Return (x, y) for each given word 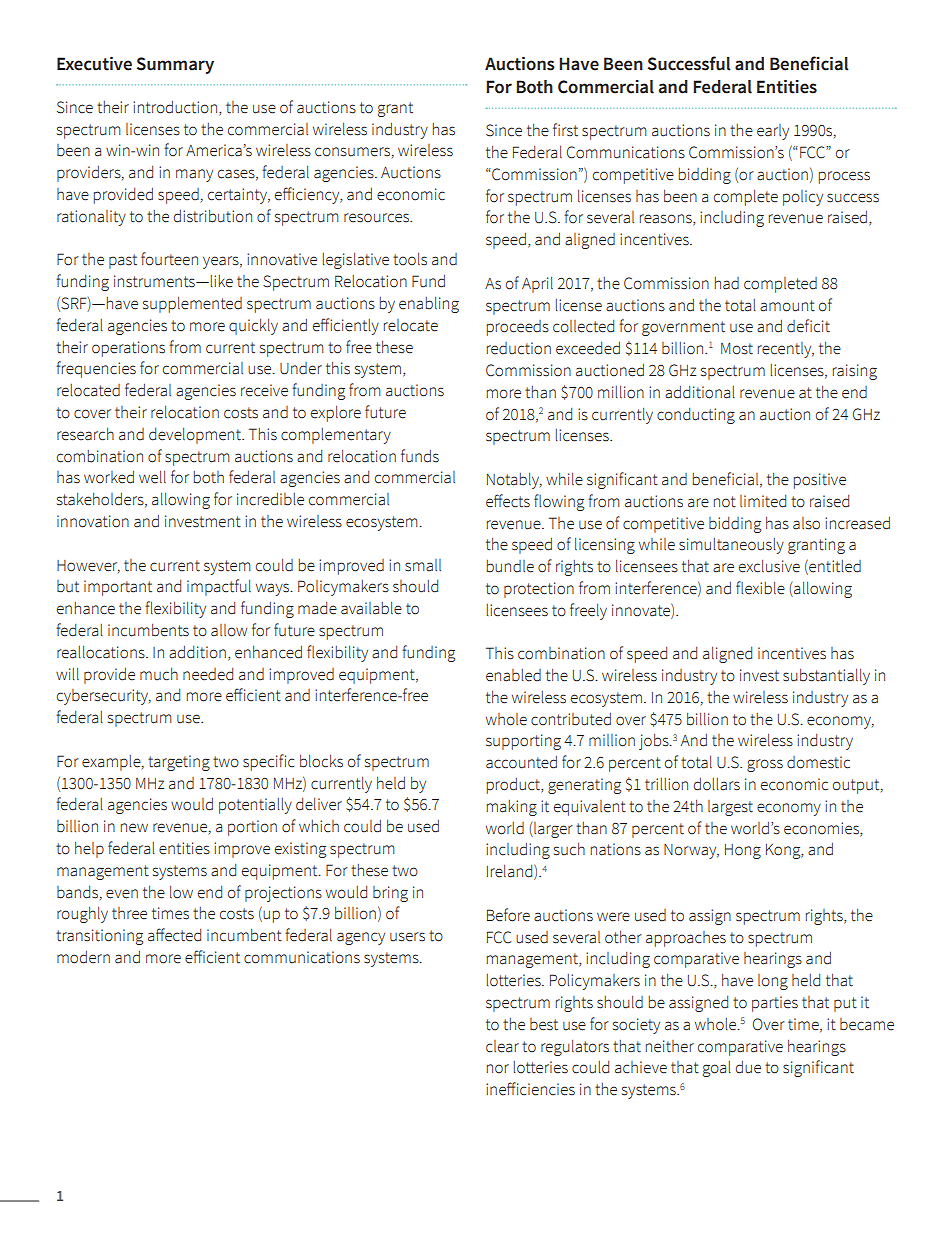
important (118, 588)
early (773, 132)
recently (786, 350)
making (512, 808)
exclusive (769, 566)
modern (83, 957)
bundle (510, 566)
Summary (175, 65)
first (565, 130)
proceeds (518, 328)
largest (730, 808)
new (134, 828)
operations (128, 349)
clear (502, 1046)
